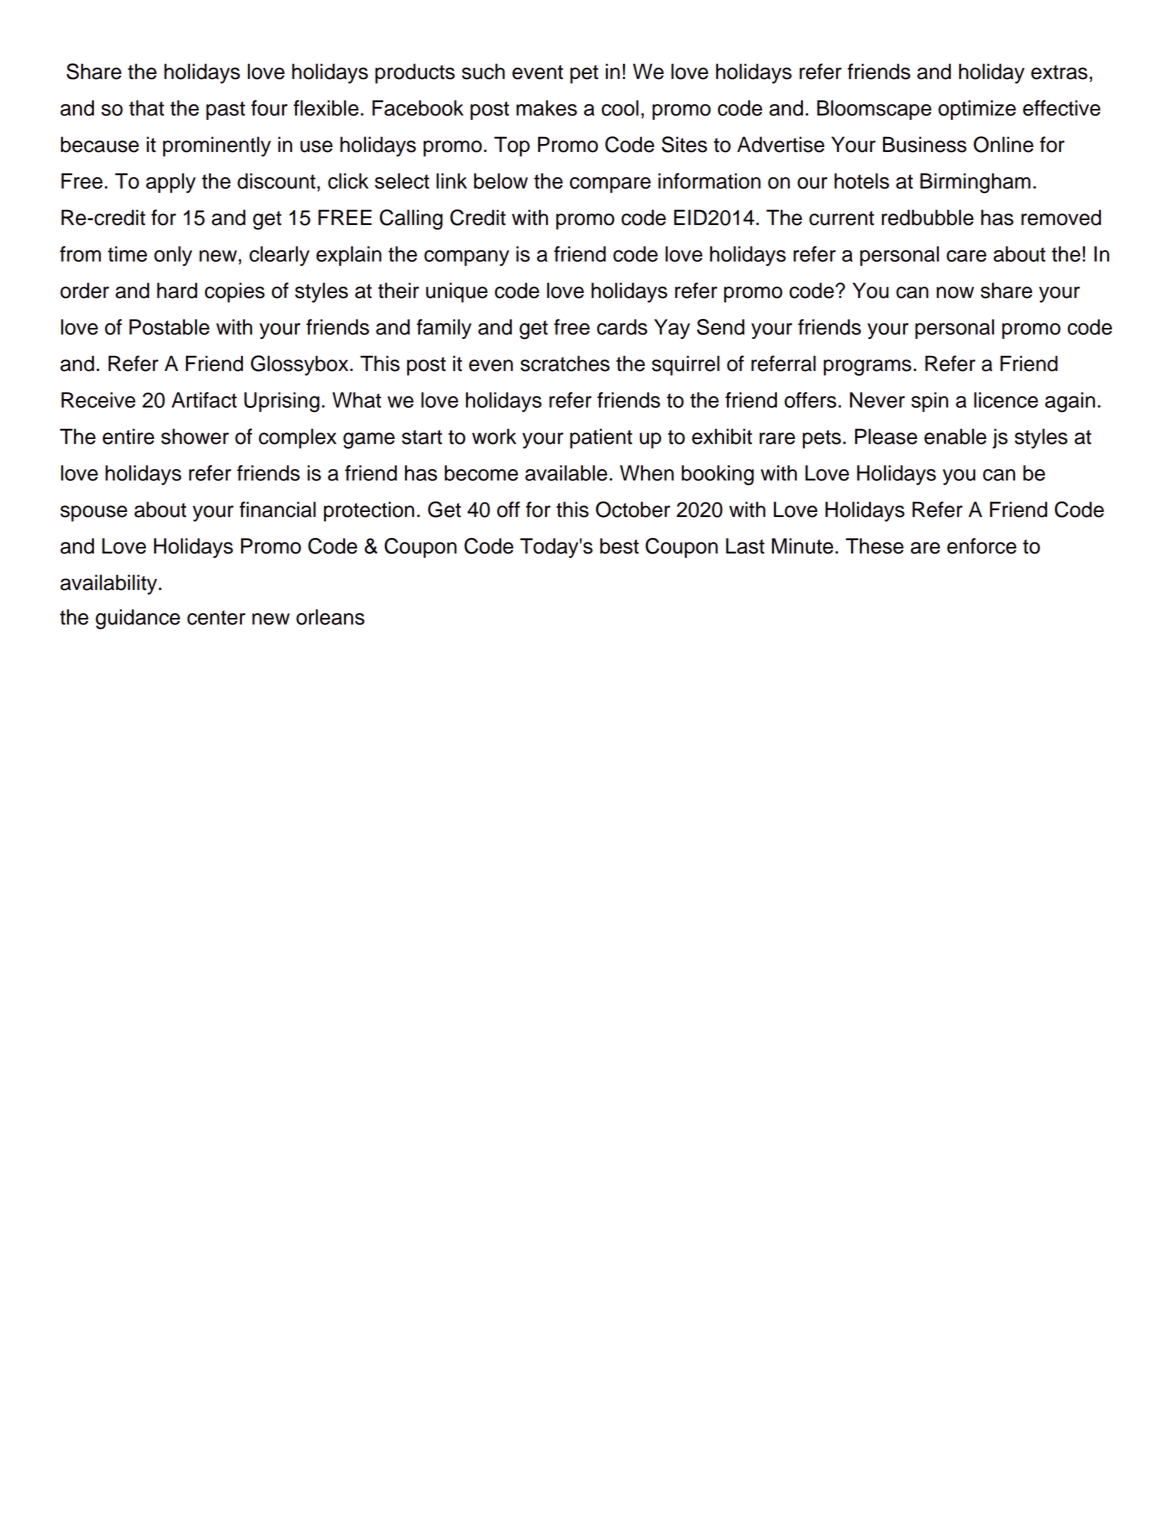  Describe the element at coordinates (225, 110) in the page. I see `past` at that location.
